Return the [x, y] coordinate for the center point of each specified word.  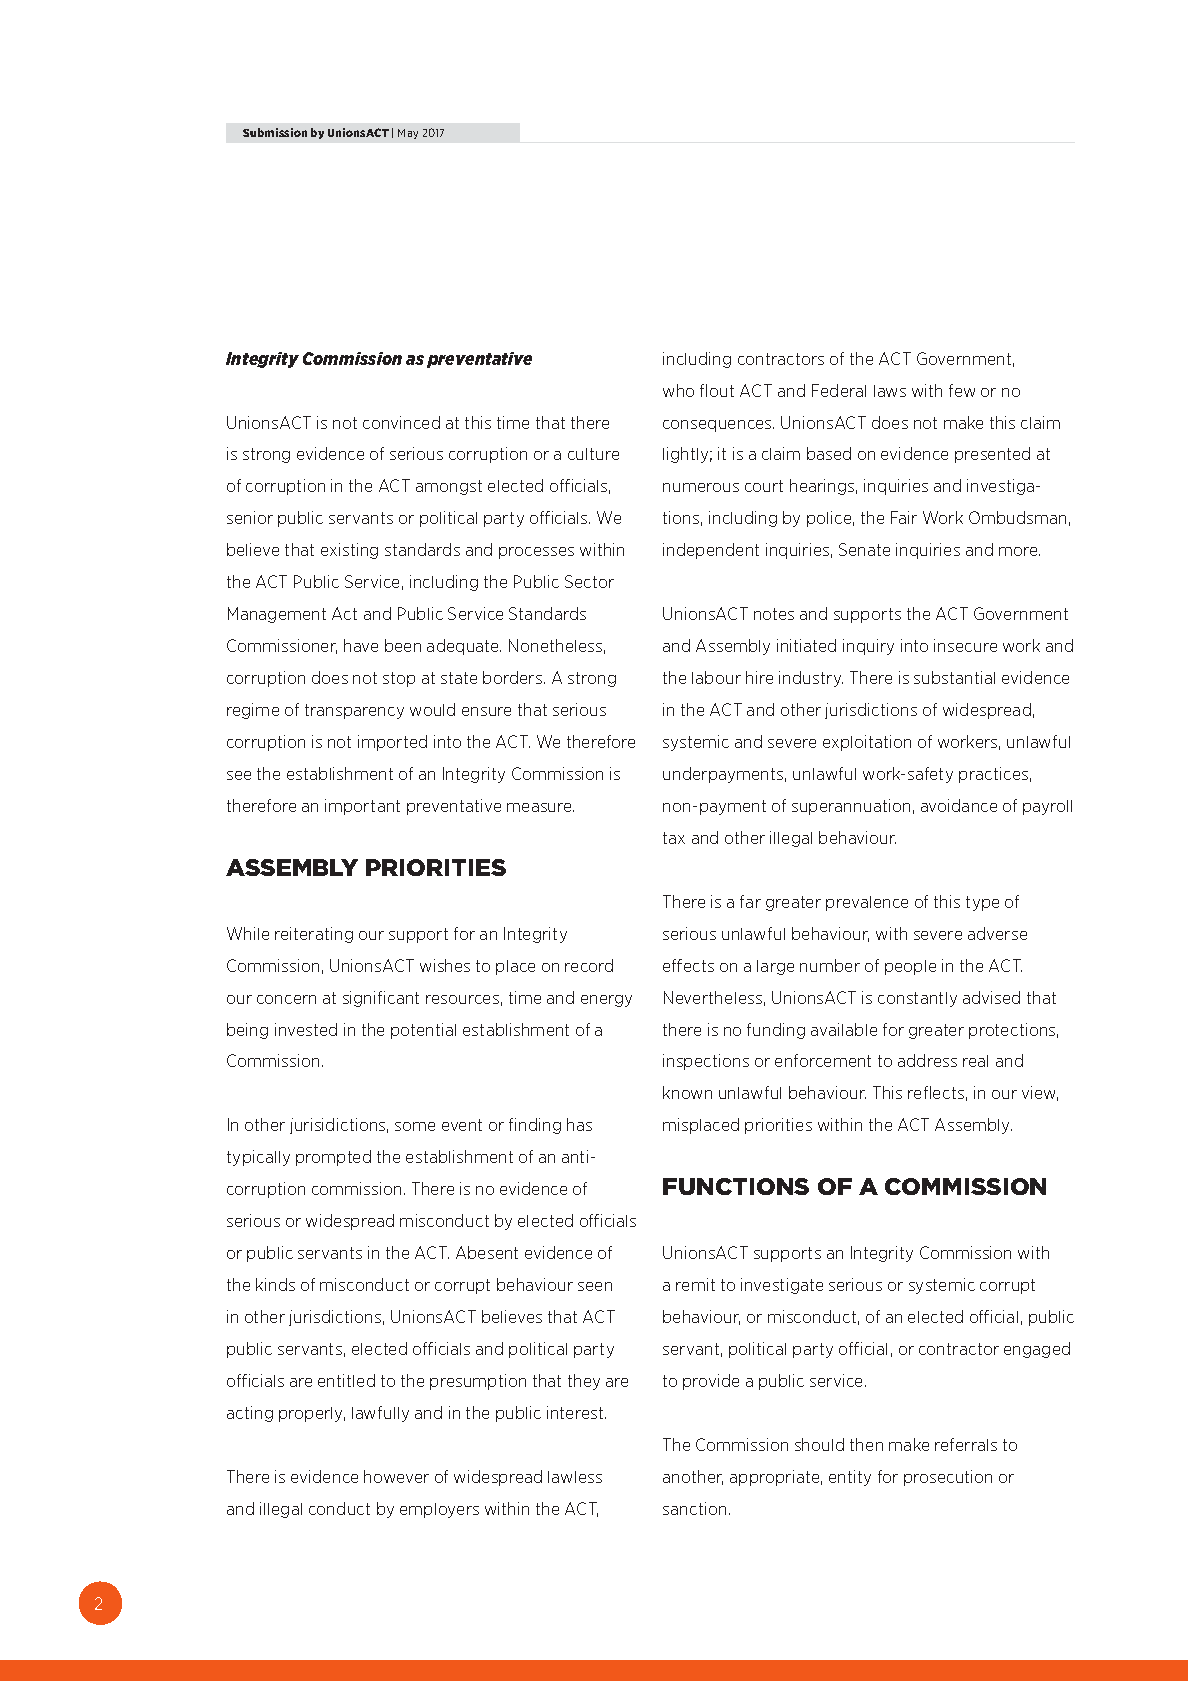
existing [349, 551]
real [975, 1061]
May [408, 134]
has [579, 1124]
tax [674, 838]
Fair [904, 517]
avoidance [959, 805]
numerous [701, 487]
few [962, 390]
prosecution [948, 1478]
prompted [333, 1158]
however [396, 1476]
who [678, 390]
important [362, 807]
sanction [694, 1508]
